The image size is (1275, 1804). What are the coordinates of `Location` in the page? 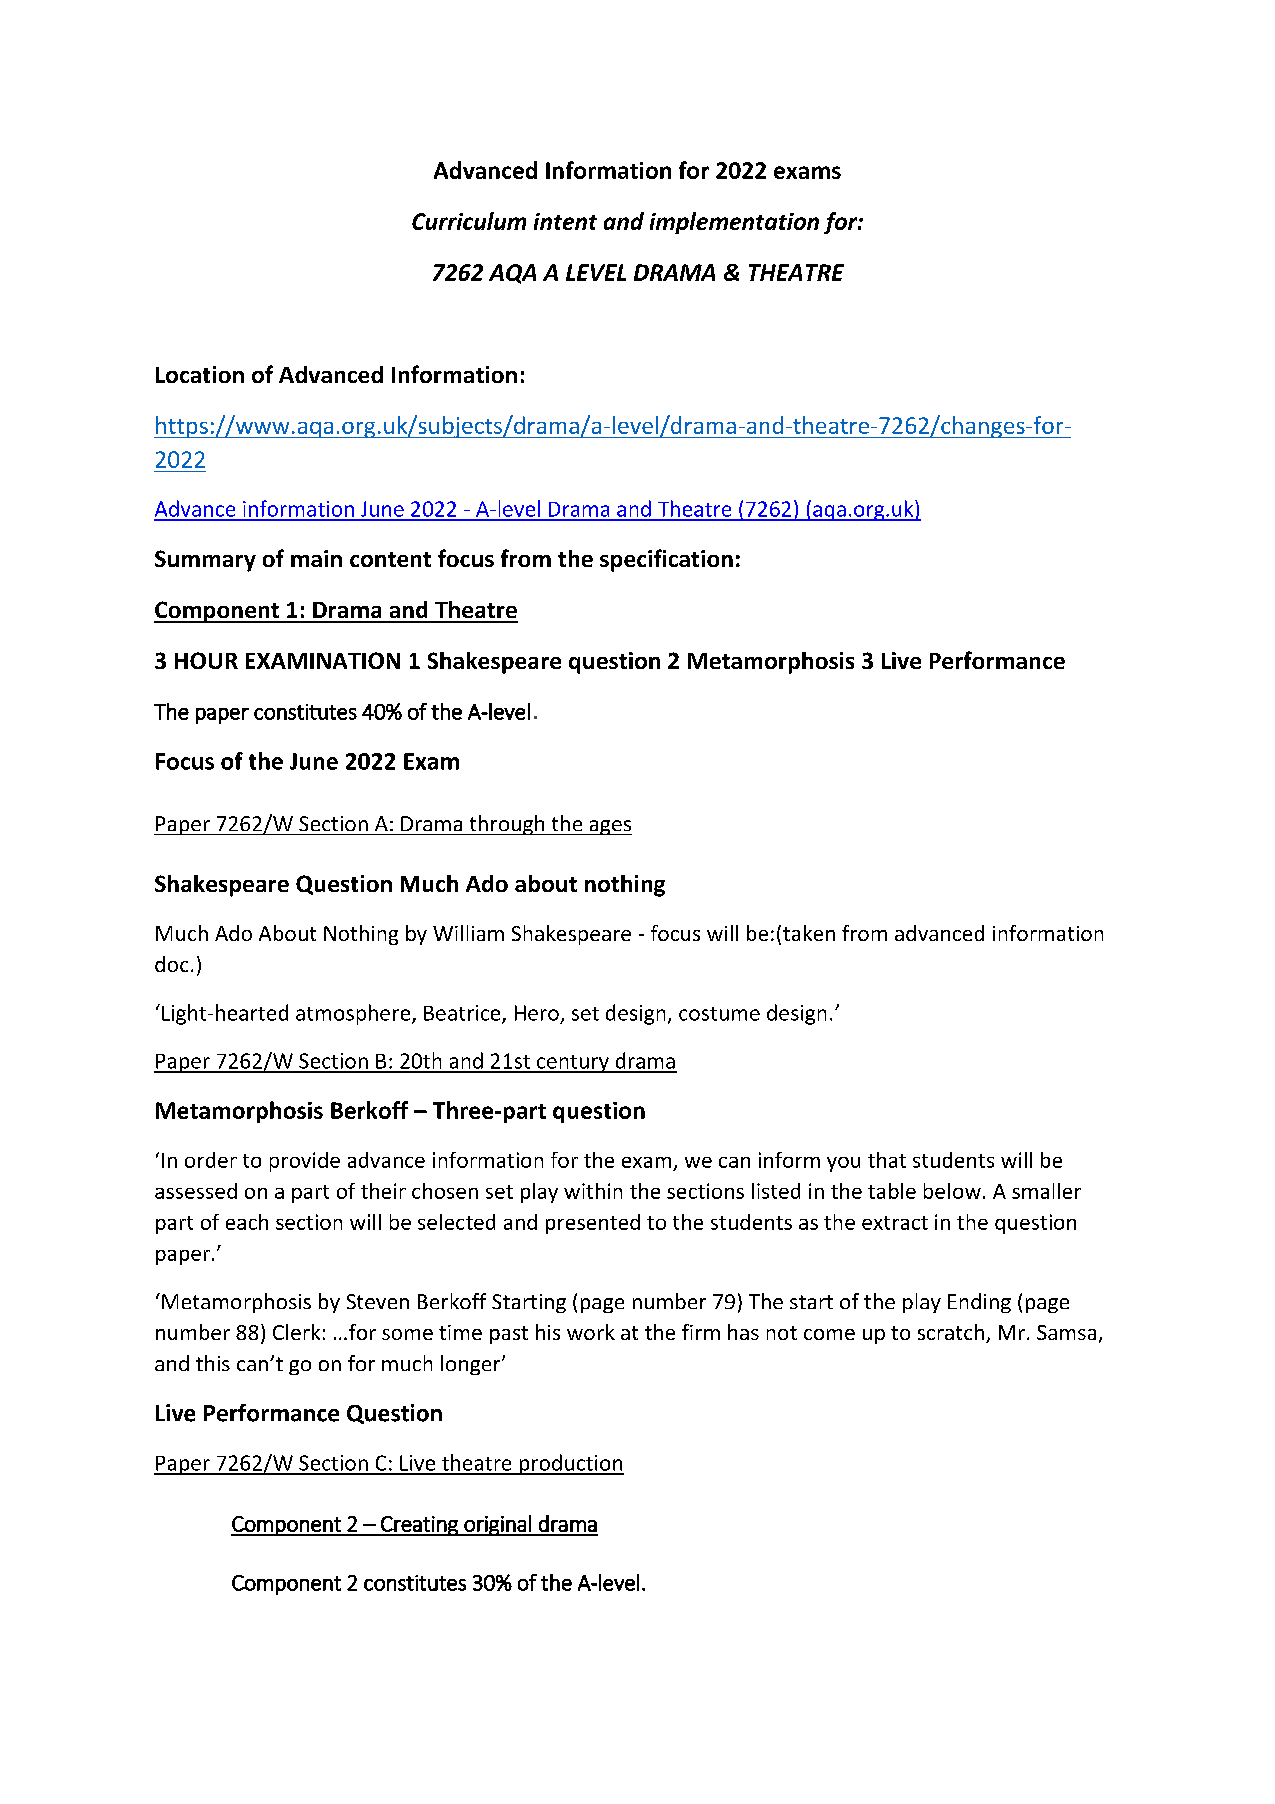 It's located at (200, 374).
